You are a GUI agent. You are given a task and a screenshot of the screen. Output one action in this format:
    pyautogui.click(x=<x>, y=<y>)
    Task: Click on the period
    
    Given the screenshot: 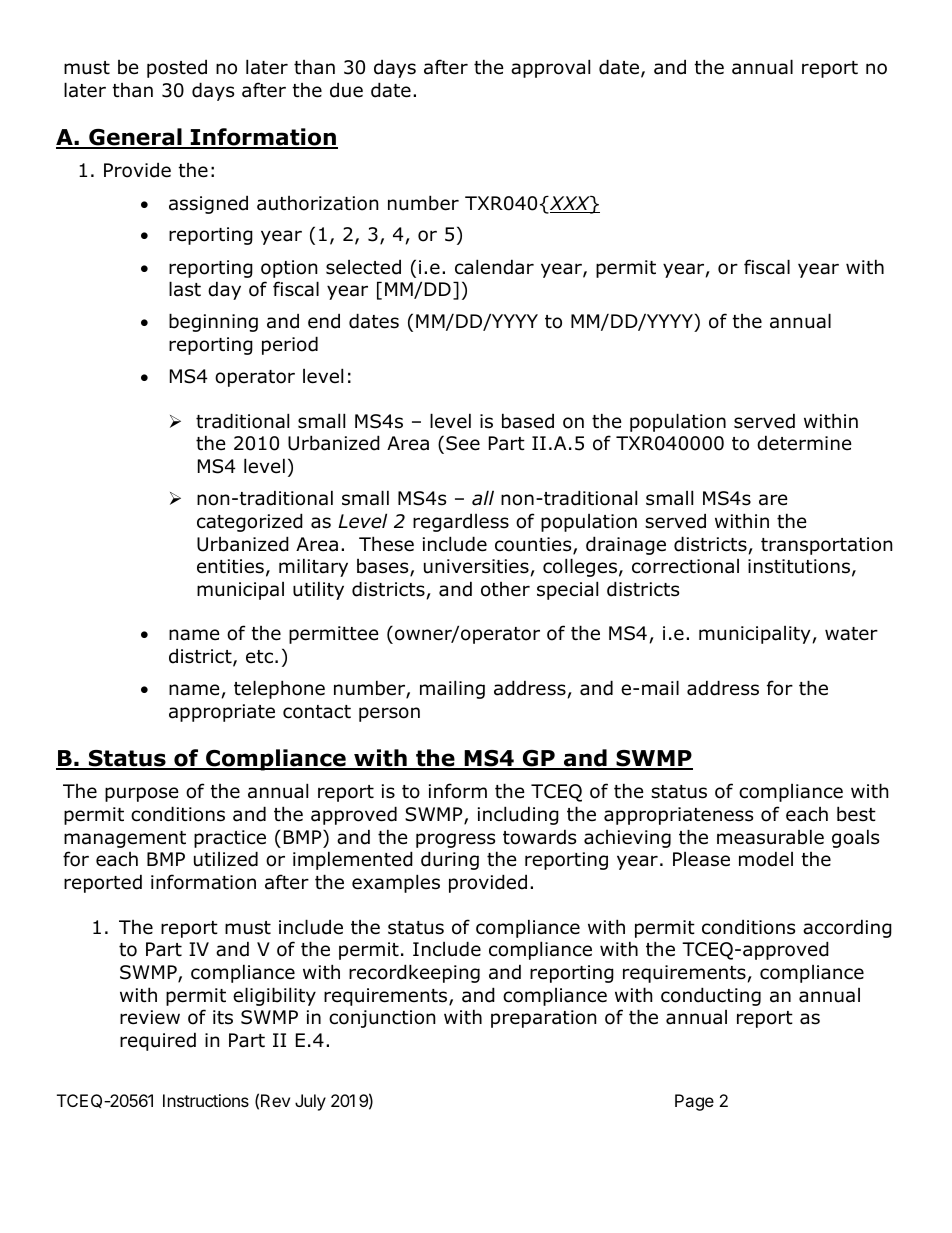 What is the action you would take?
    pyautogui.click(x=290, y=345)
